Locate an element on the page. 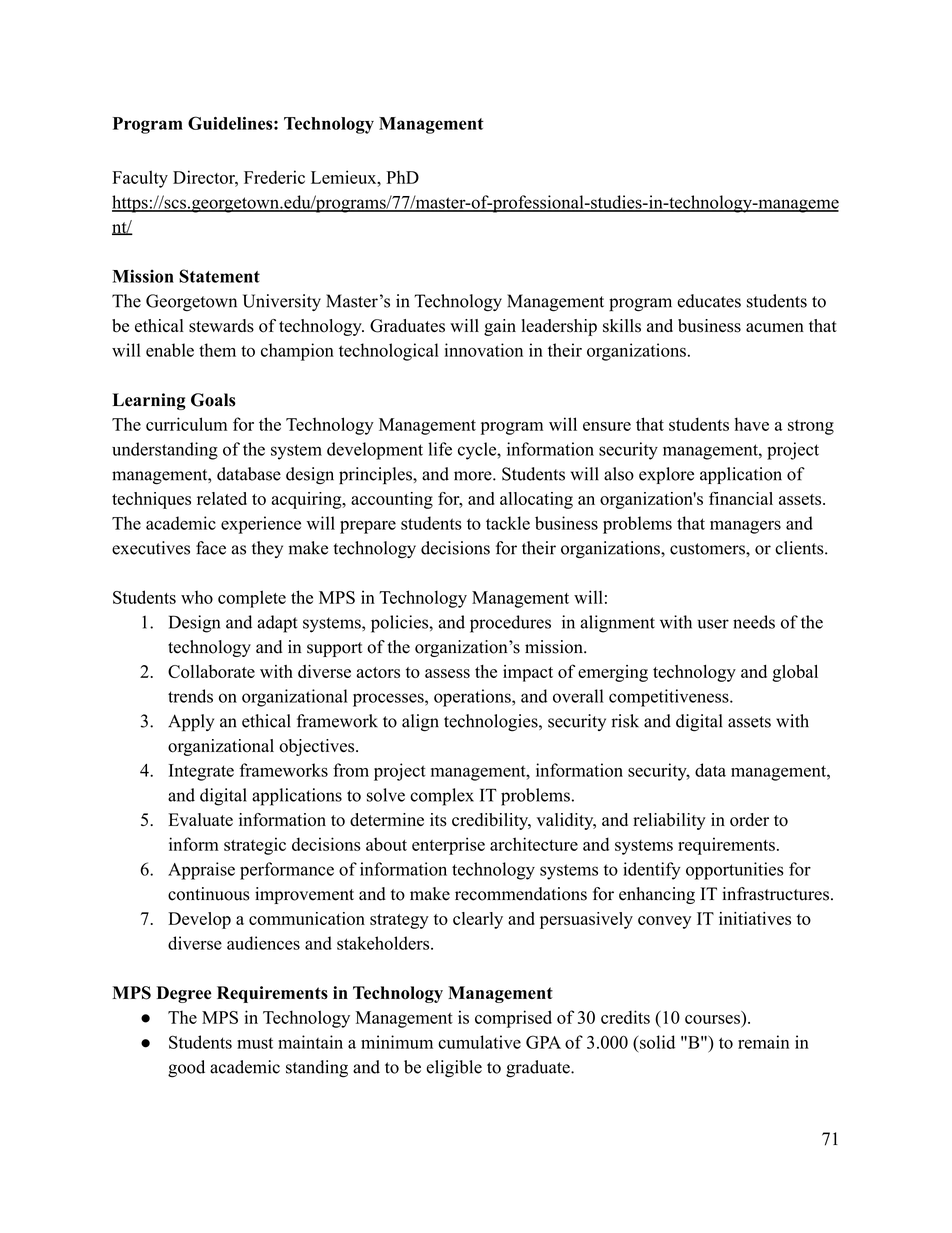 Image resolution: width=952 pixels, height=1233 pixels. gain is located at coordinates (500, 327).
